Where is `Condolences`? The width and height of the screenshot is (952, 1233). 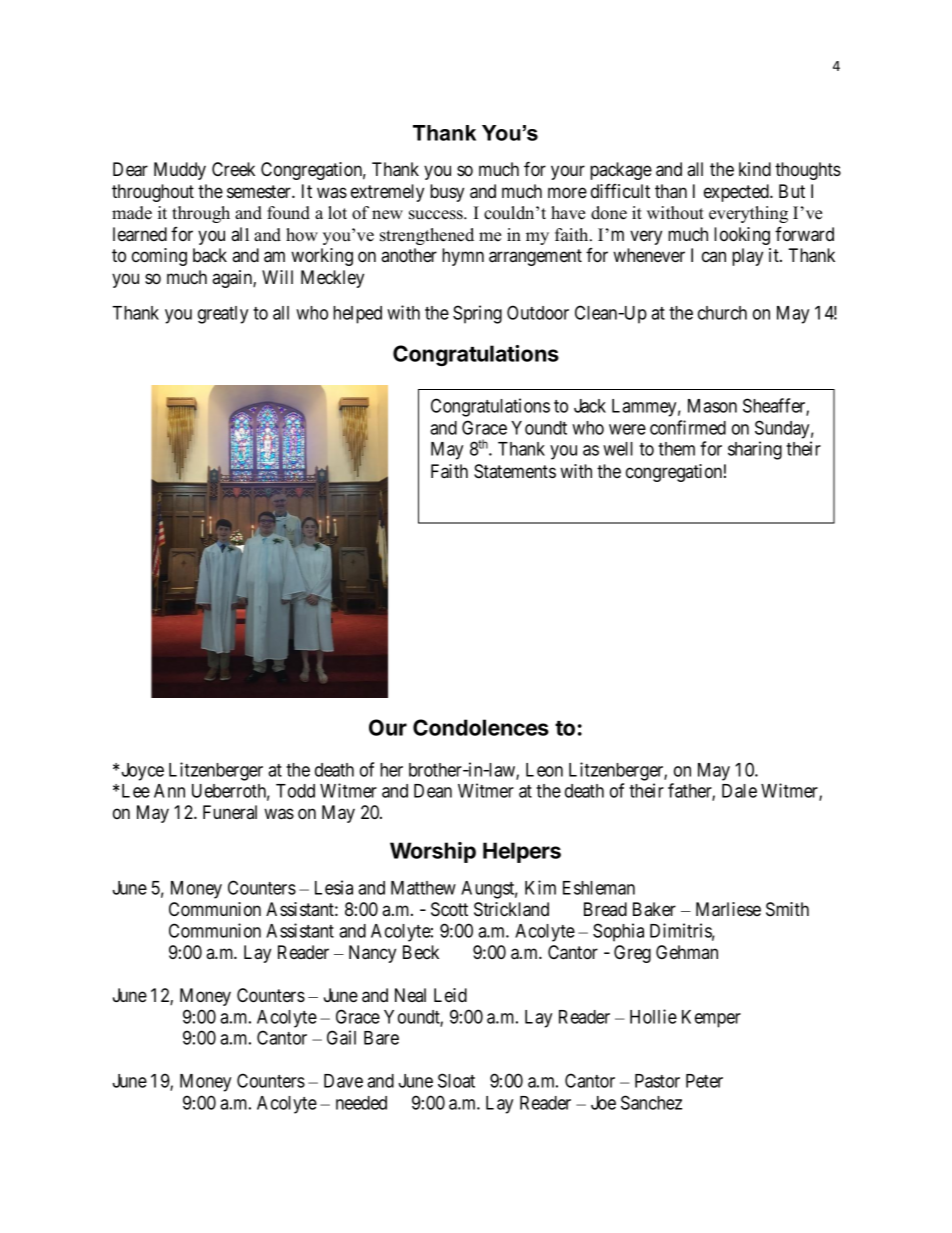
Condolences is located at coordinates (481, 727).
